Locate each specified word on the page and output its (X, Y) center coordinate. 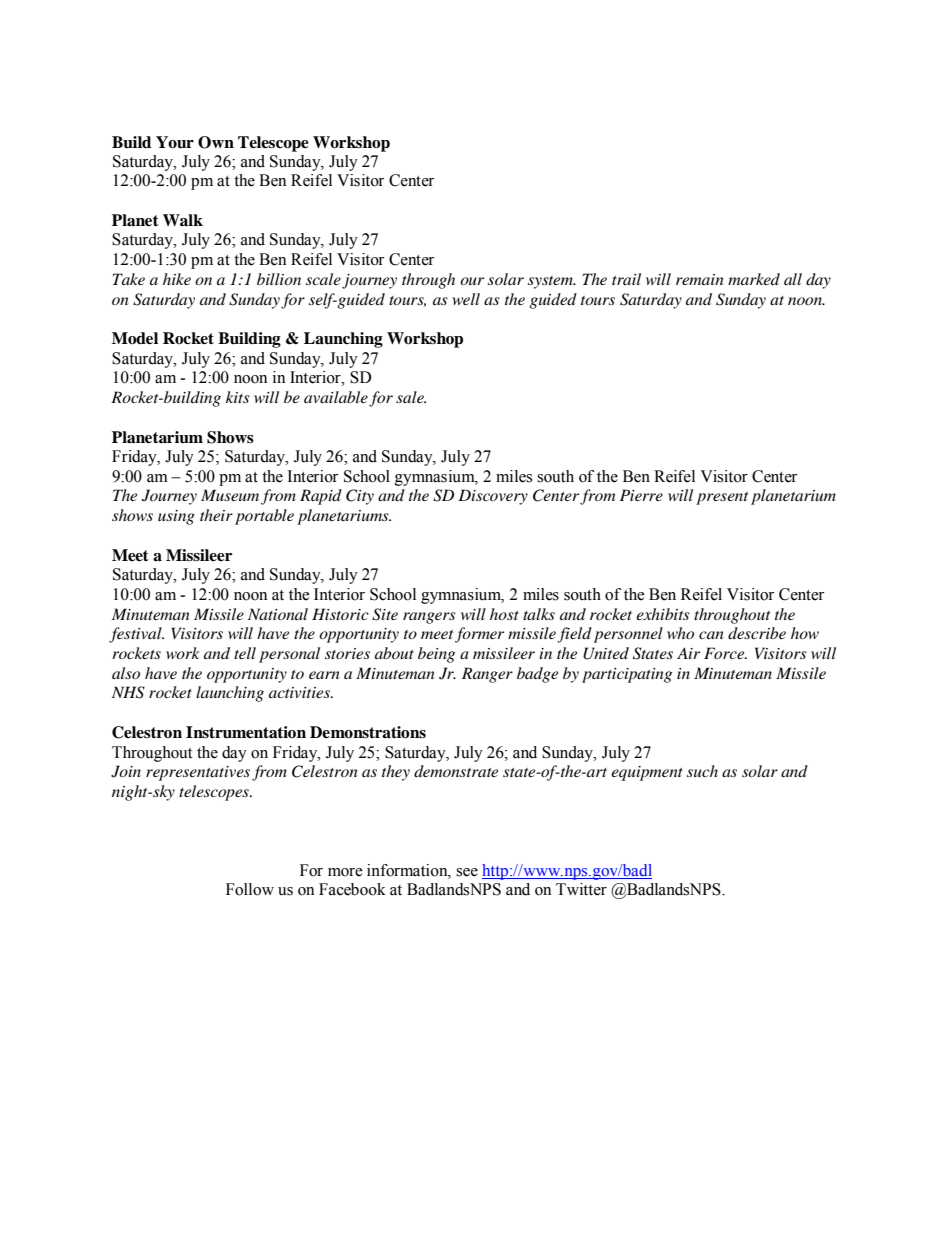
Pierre (641, 495)
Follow (250, 889)
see (467, 872)
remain (700, 279)
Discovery (493, 497)
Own (216, 142)
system (551, 282)
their (216, 515)
